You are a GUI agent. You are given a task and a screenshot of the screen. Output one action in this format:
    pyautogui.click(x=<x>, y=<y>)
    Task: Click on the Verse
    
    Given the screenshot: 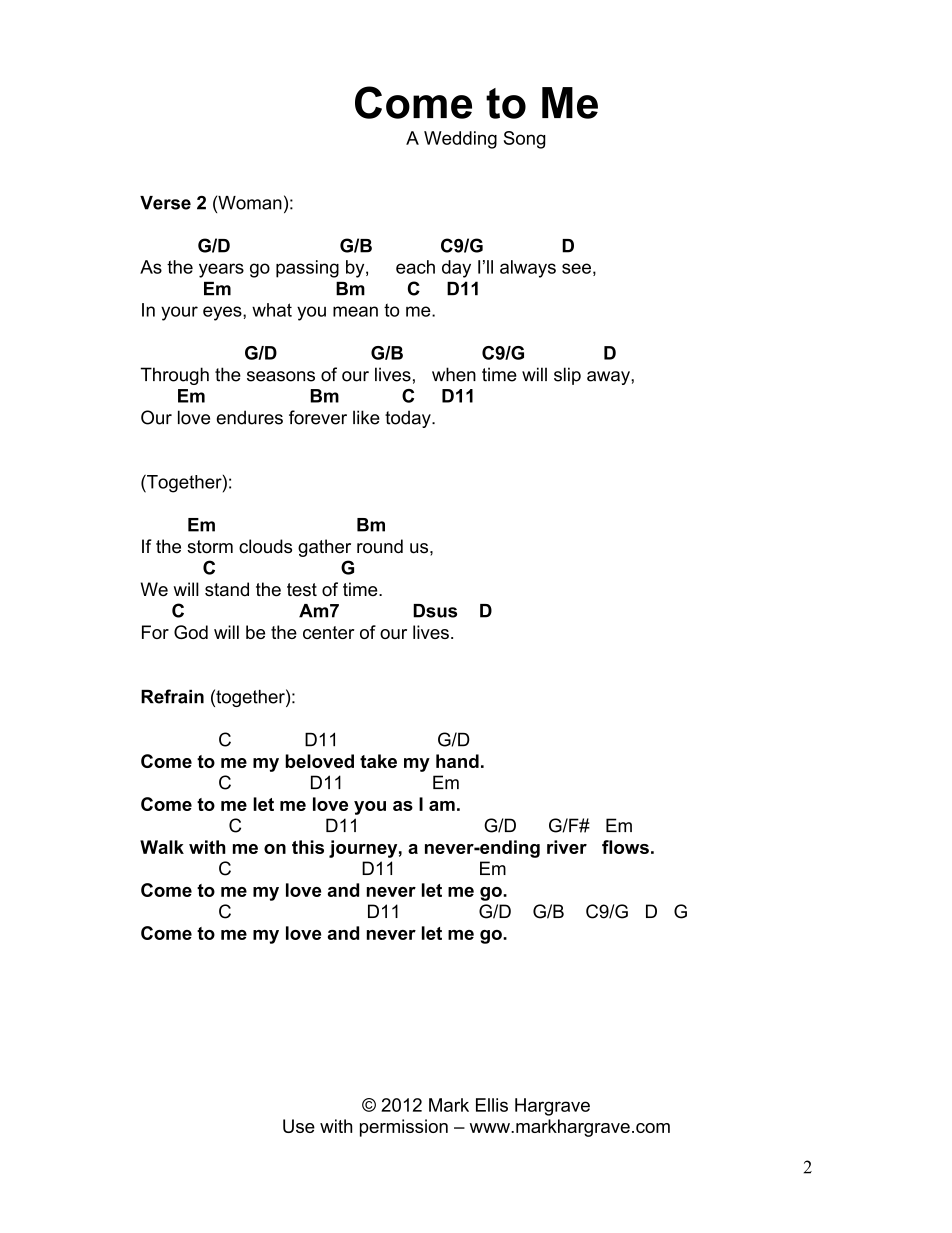 What is the action you would take?
    pyautogui.click(x=165, y=203)
